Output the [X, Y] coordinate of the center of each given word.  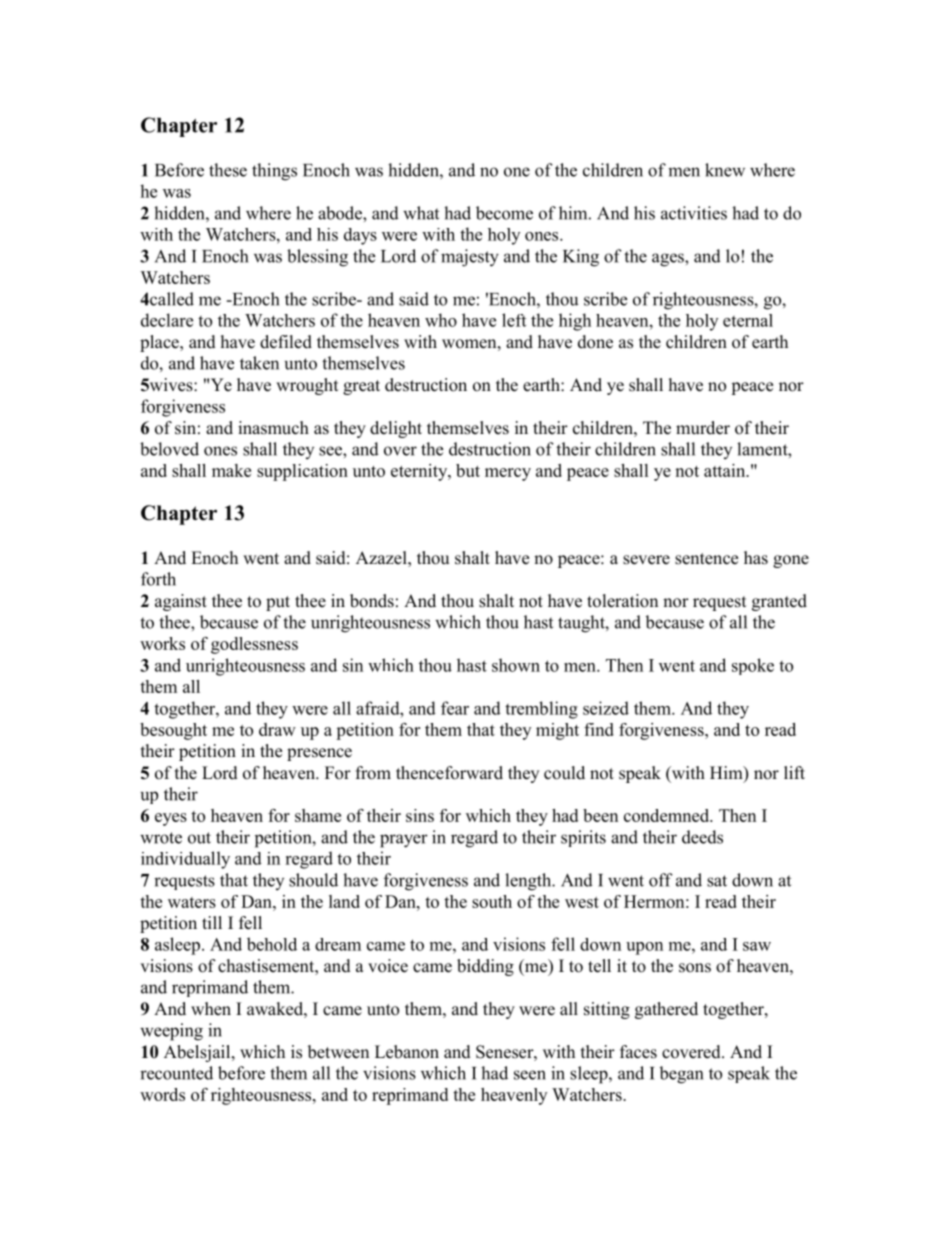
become [504, 213]
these [228, 170]
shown [516, 665]
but [468, 470]
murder [703, 428]
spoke [753, 666]
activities [694, 213]
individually [185, 860]
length [529, 882]
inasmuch [273, 428]
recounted [176, 1073]
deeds [702, 837]
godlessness [254, 645]
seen [530, 1075]
